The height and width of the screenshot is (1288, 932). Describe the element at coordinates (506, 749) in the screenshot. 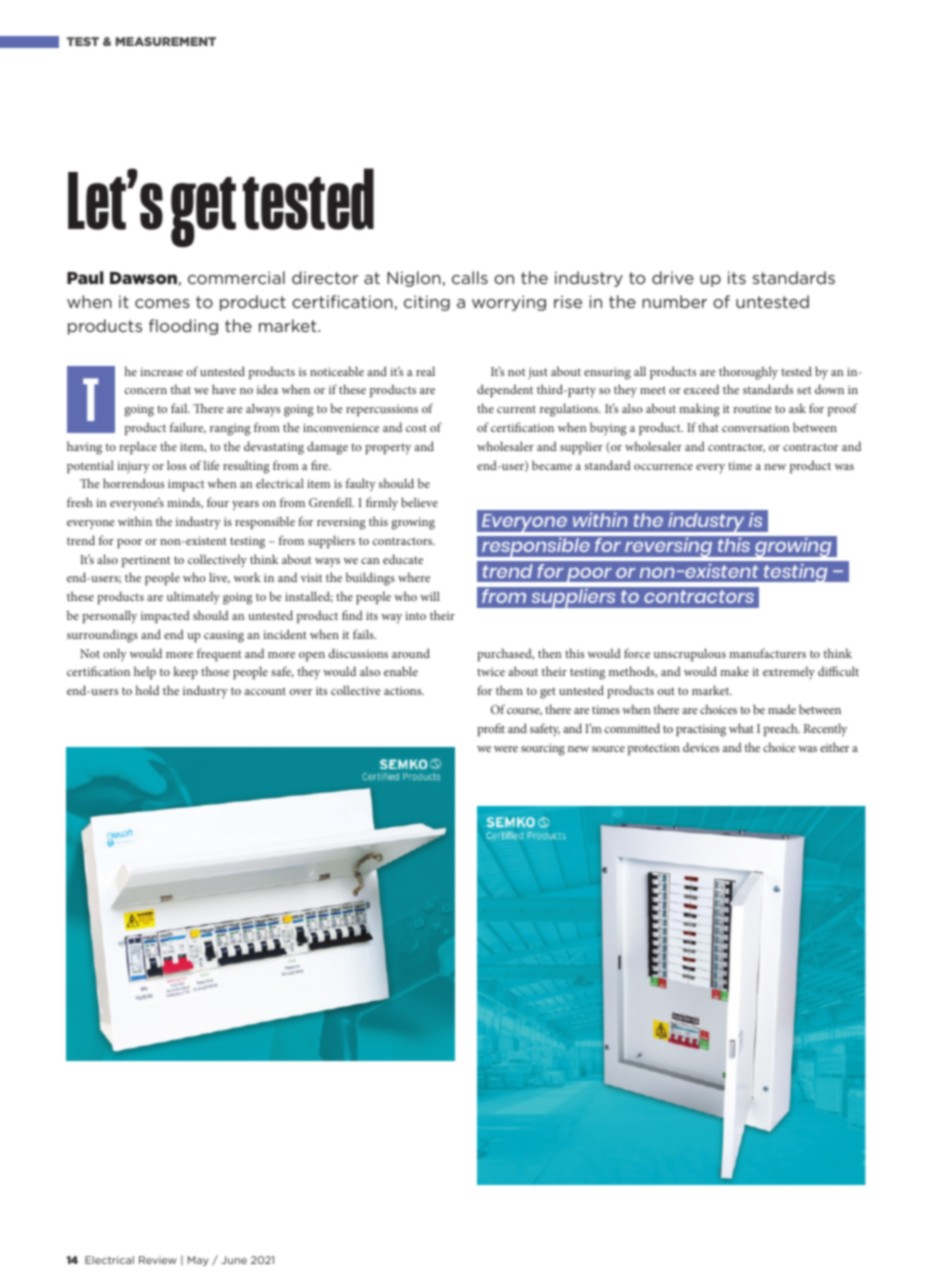

I see `were` at that location.
